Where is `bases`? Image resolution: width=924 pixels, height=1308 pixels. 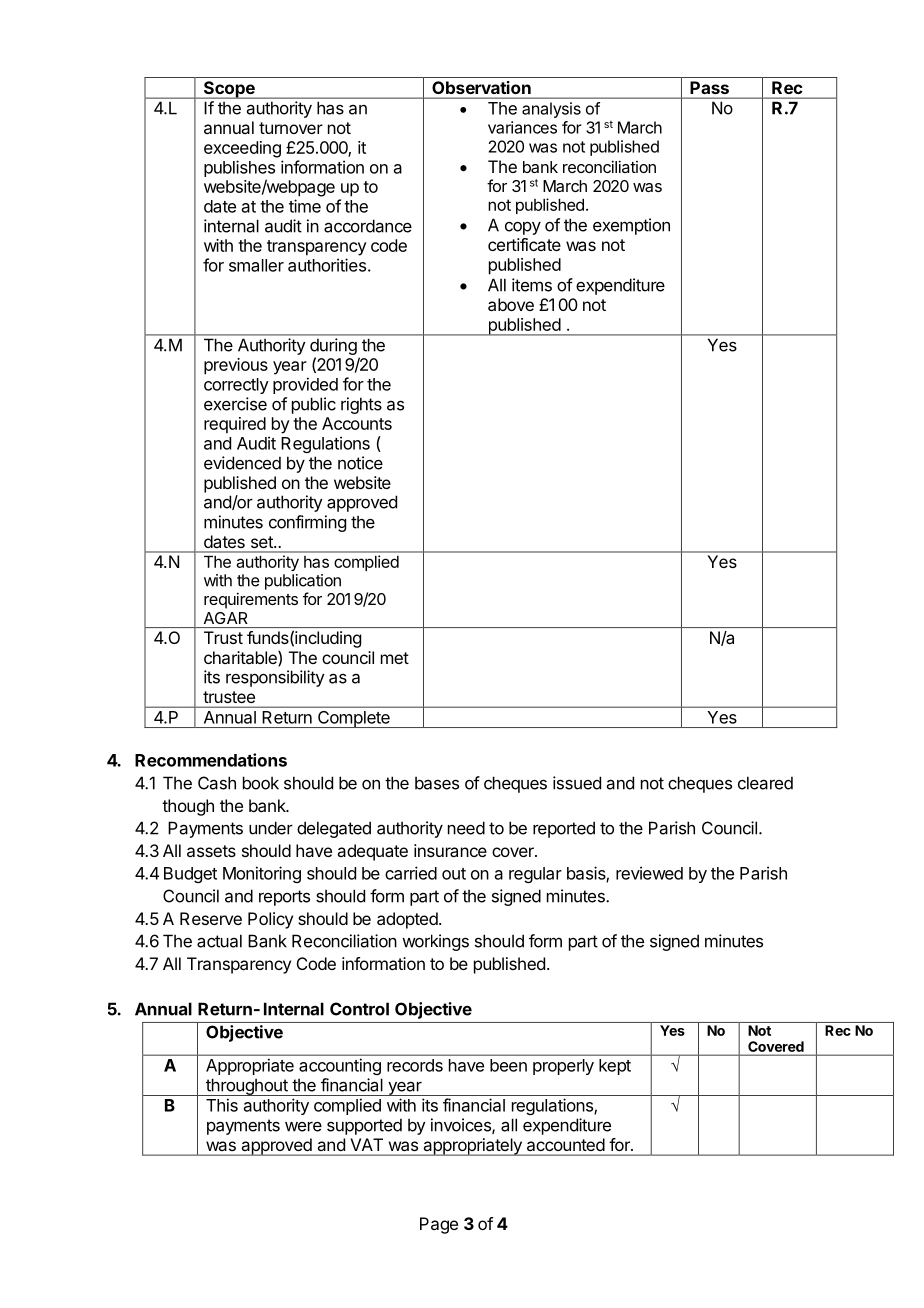 bases is located at coordinates (437, 783).
